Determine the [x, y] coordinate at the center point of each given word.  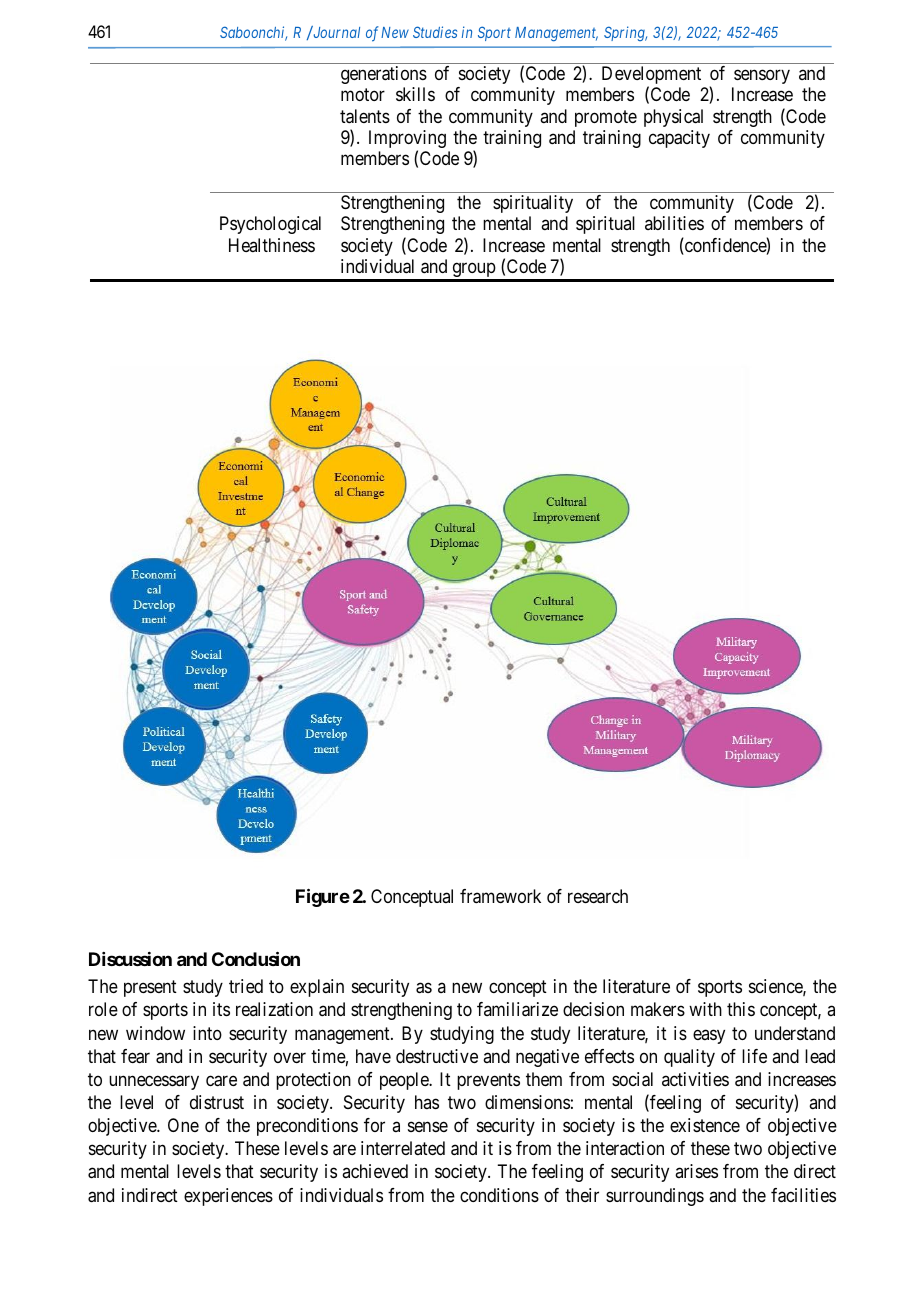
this [741, 1009]
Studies [435, 32]
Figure [323, 897]
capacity [679, 139]
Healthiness [272, 245]
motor [363, 94]
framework [500, 896]
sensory [762, 76]
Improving [407, 140]
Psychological [270, 225]
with [705, 1009]
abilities [674, 223]
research [598, 896]
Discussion [130, 959]
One [183, 1125]
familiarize [517, 1009]
